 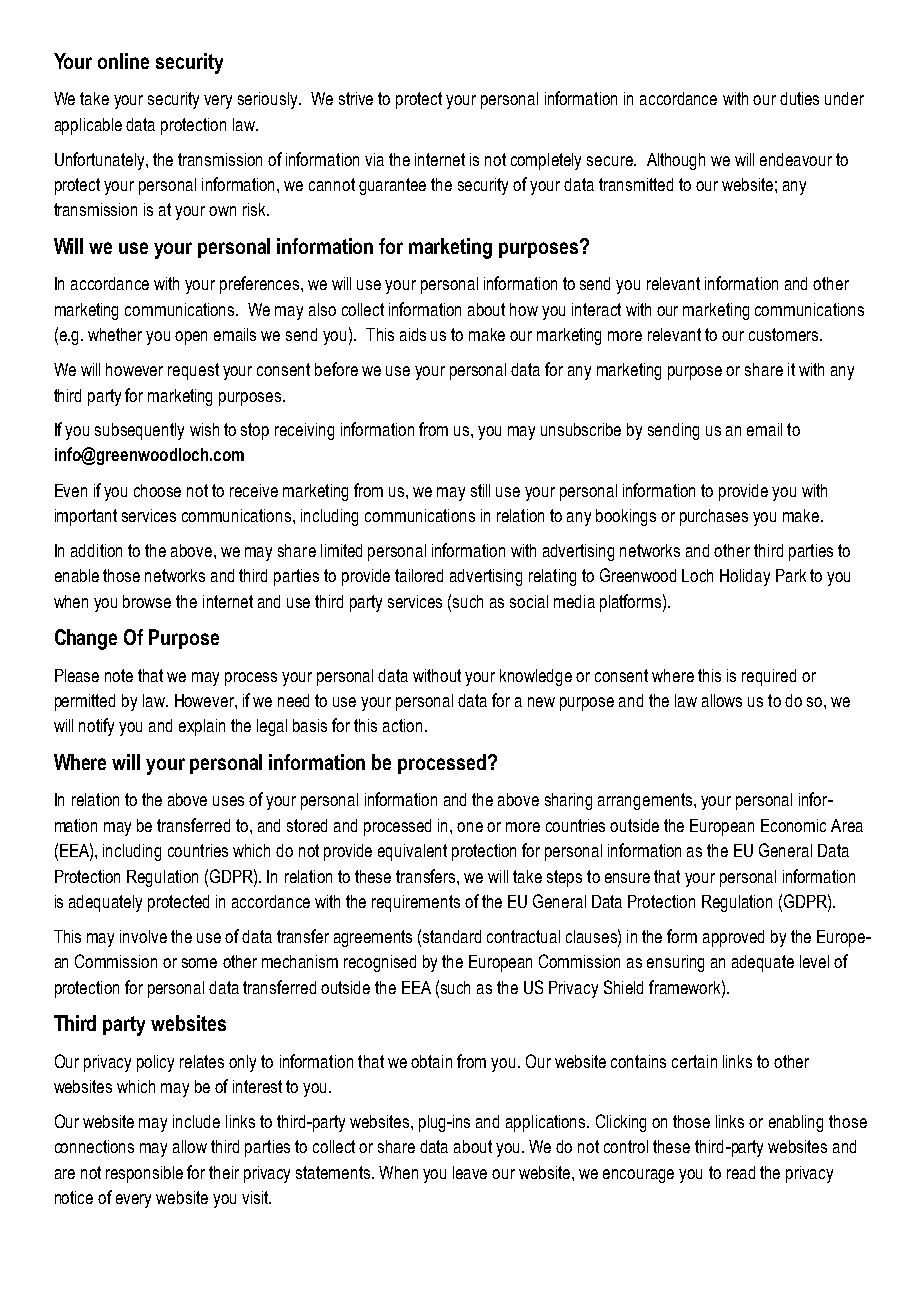 I want to click on customers, so click(x=785, y=334).
